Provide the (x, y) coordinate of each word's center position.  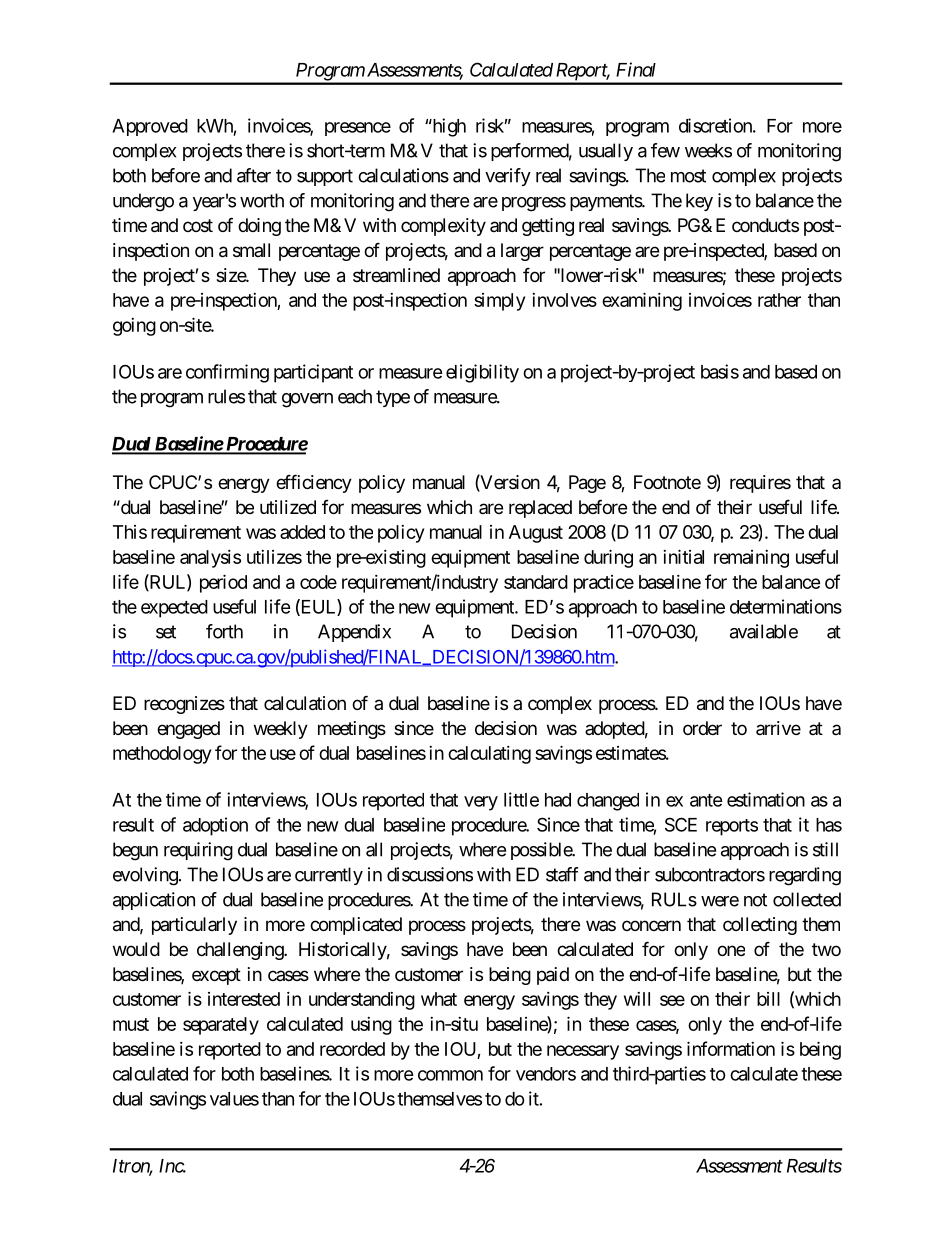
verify (508, 177)
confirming (227, 373)
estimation (766, 799)
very (481, 803)
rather (779, 300)
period (223, 583)
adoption (215, 826)
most (688, 176)
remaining (751, 559)
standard (536, 582)
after (254, 175)
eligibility (482, 373)
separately (221, 1026)
